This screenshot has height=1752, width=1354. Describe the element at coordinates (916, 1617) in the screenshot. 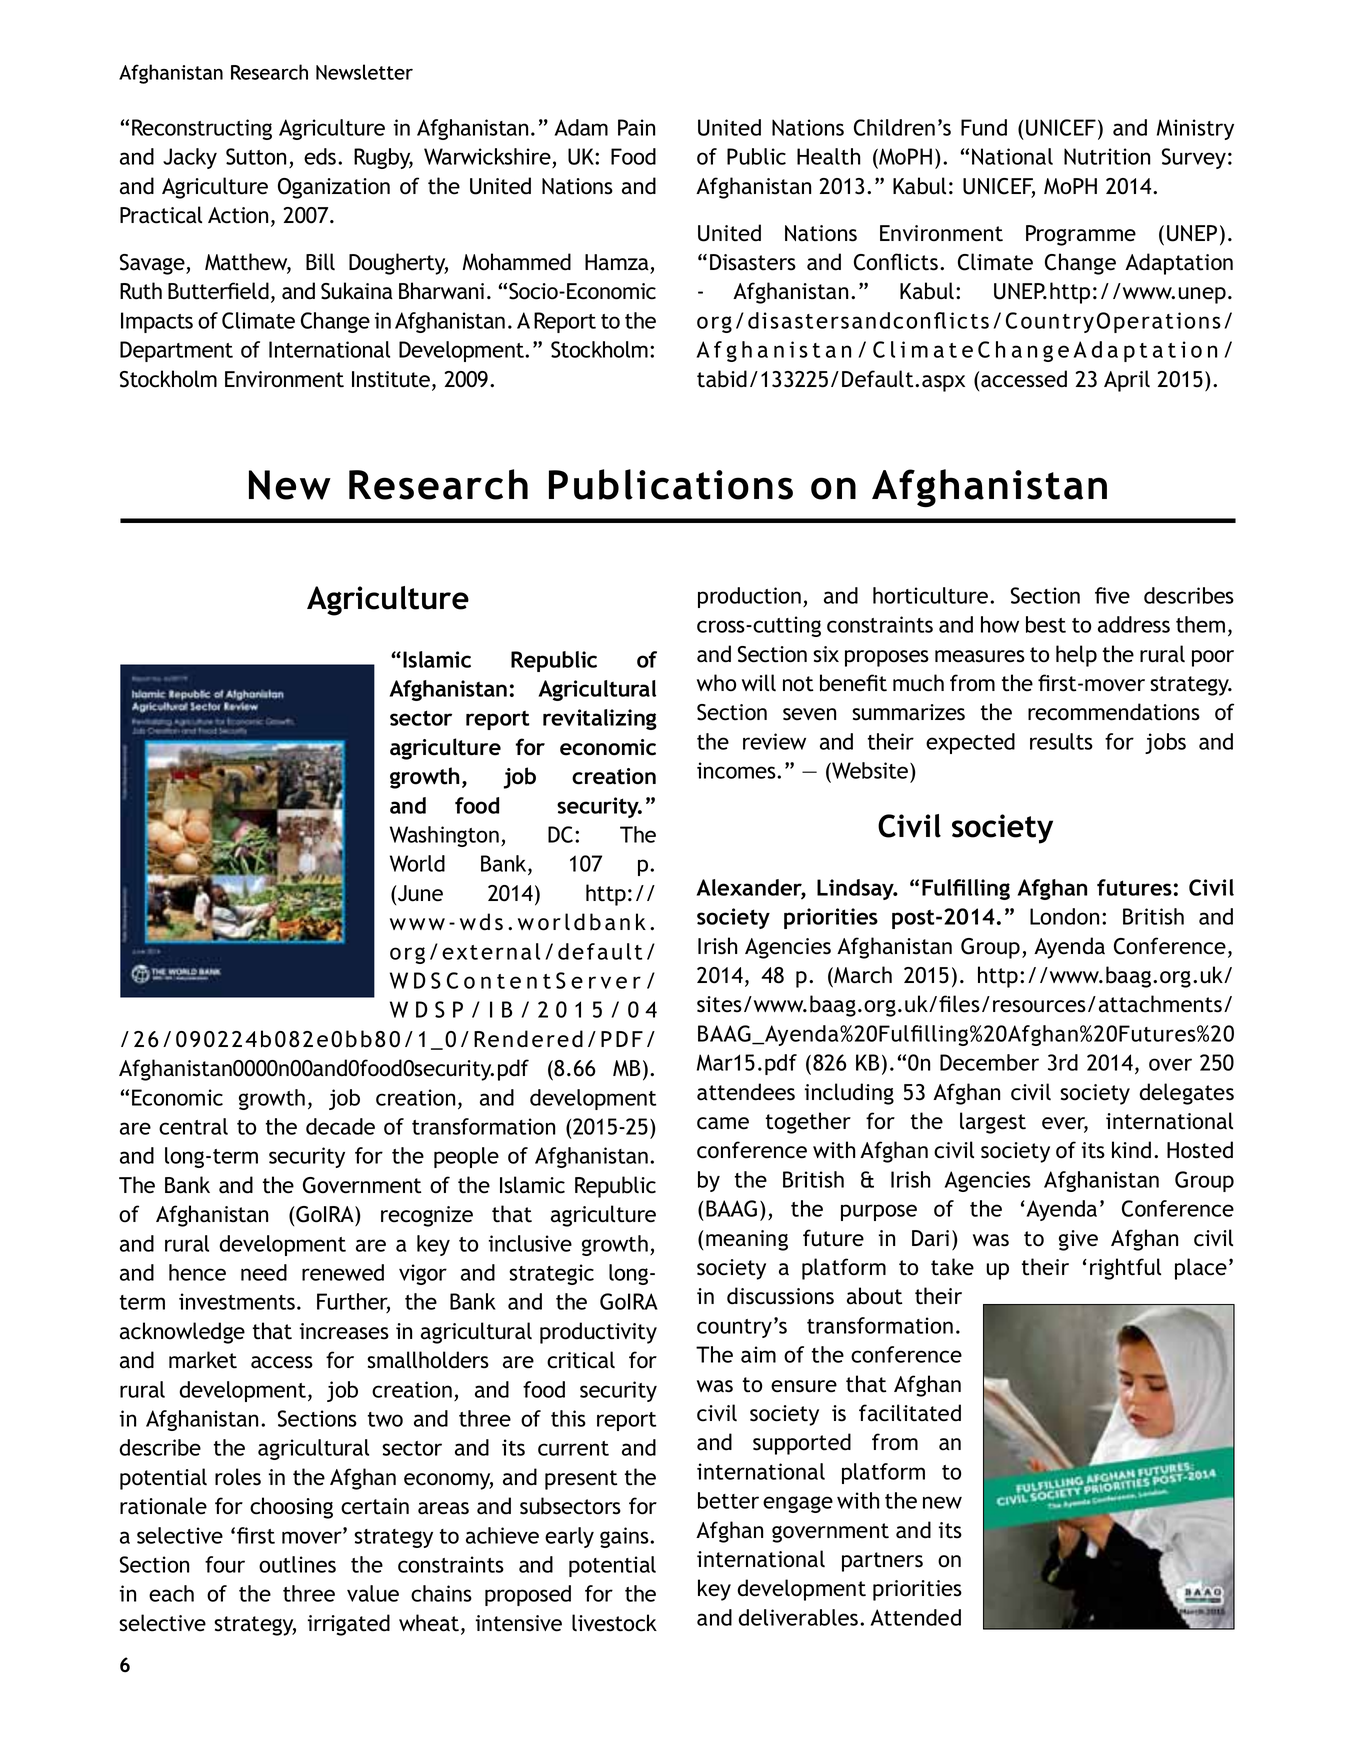

I see `Attended` at that location.
